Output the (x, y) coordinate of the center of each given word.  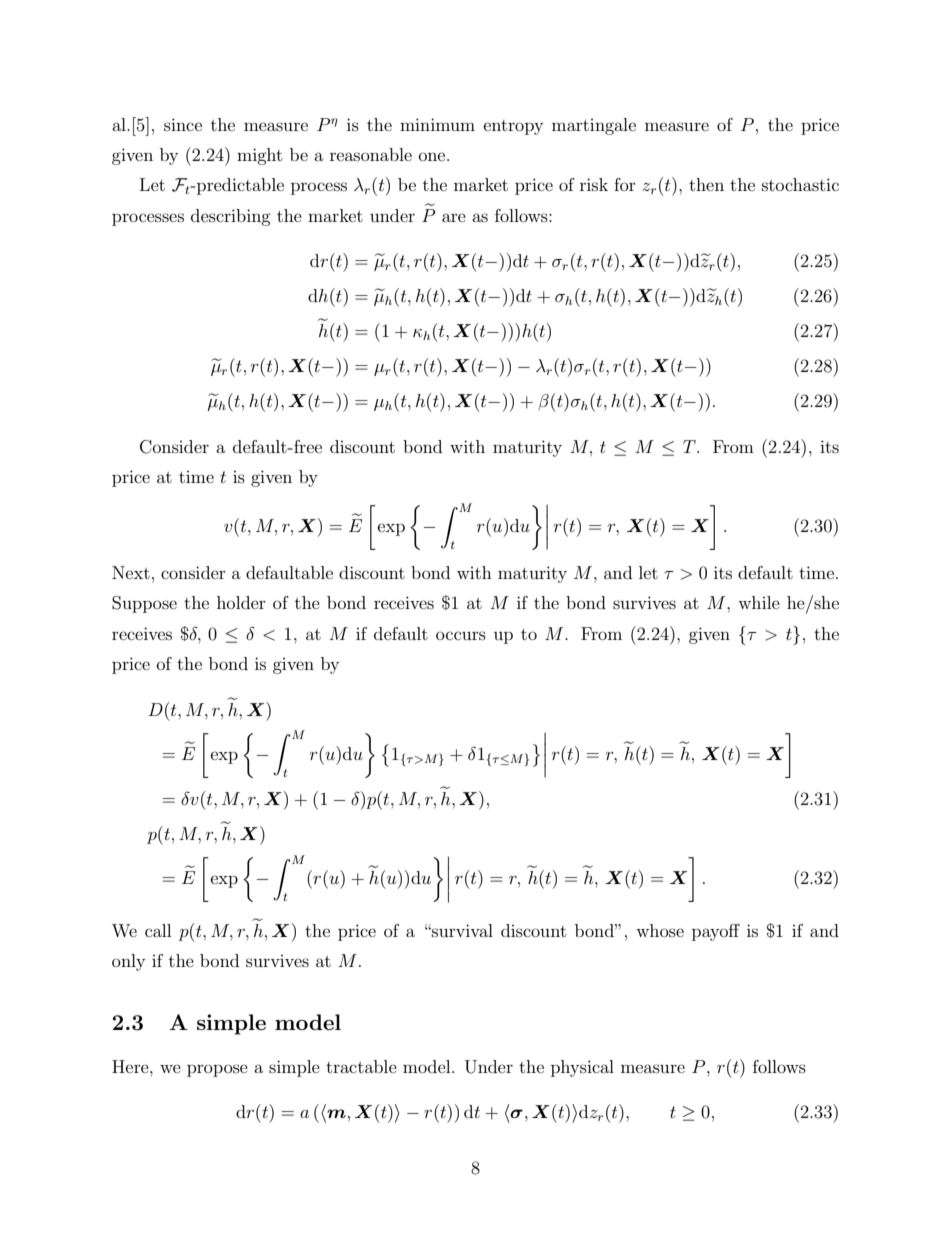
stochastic (800, 184)
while (759, 602)
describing (231, 217)
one (433, 156)
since (183, 124)
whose (660, 930)
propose (217, 1070)
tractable (361, 1066)
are (454, 217)
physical (582, 1068)
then (706, 184)
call (158, 930)
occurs (461, 635)
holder (241, 602)
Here (131, 1066)
